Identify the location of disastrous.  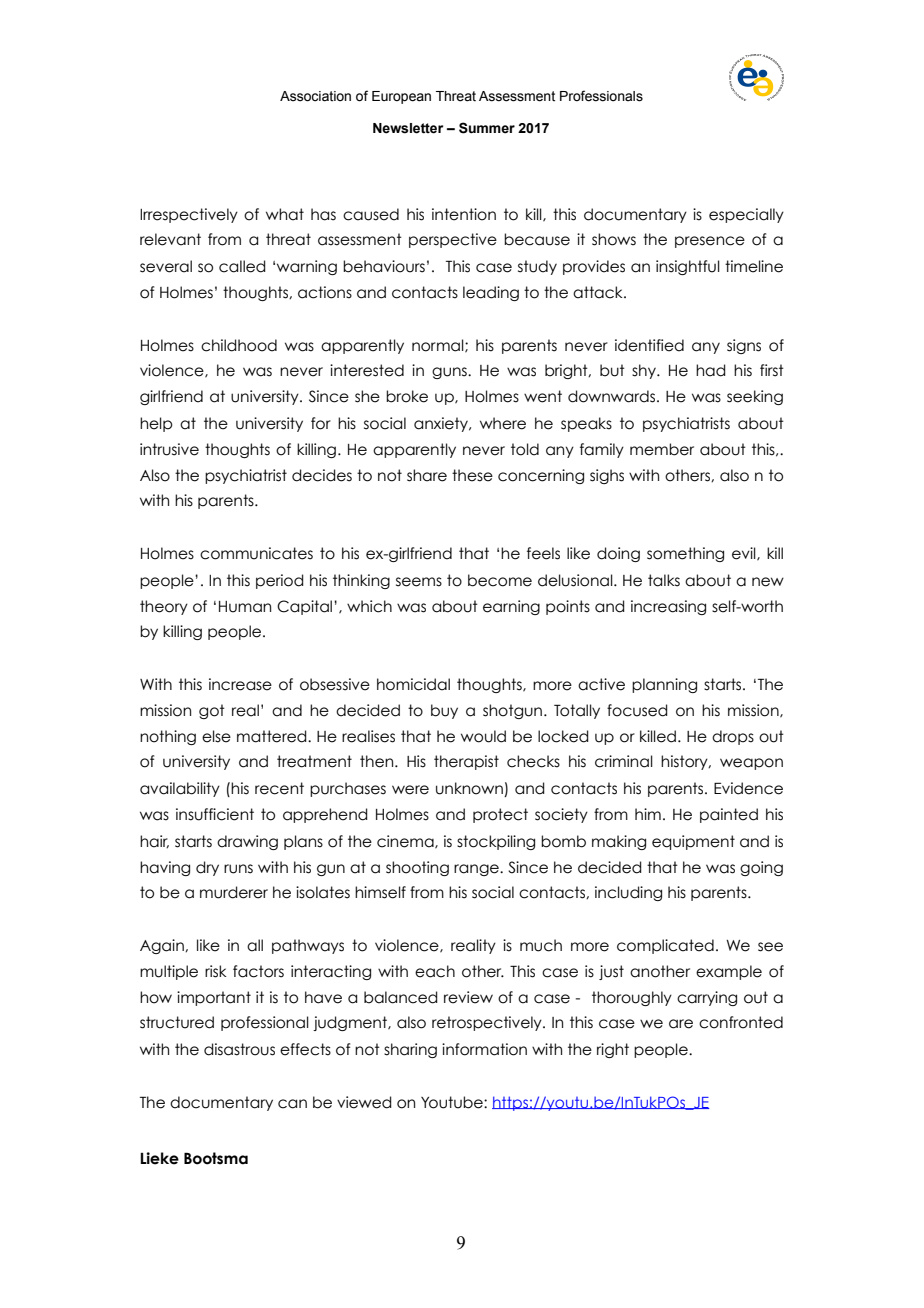
(239, 1049).
